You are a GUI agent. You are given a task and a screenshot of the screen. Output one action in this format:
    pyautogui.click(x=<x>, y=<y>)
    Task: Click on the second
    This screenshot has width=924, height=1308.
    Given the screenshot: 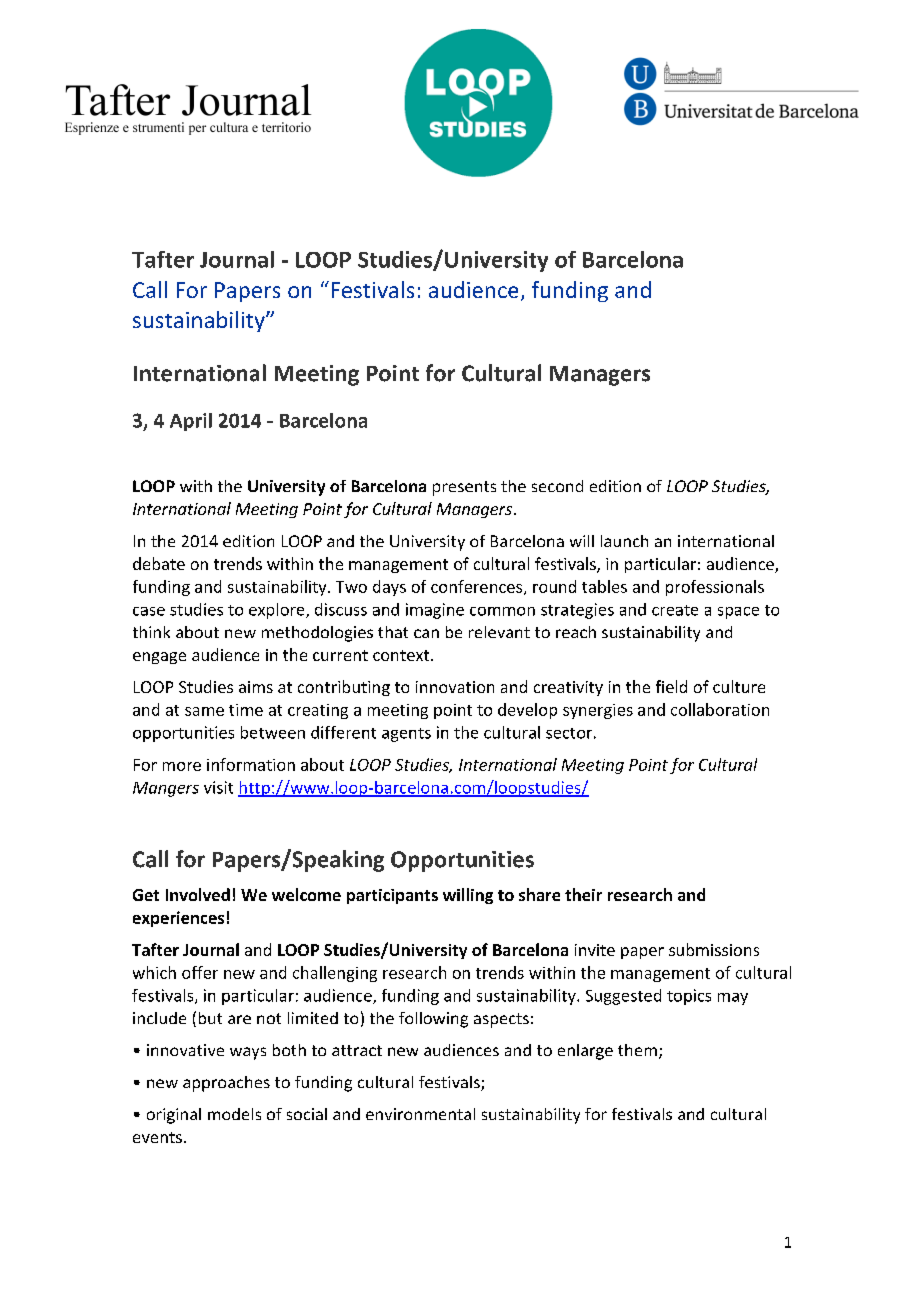 What is the action you would take?
    pyautogui.click(x=557, y=486)
